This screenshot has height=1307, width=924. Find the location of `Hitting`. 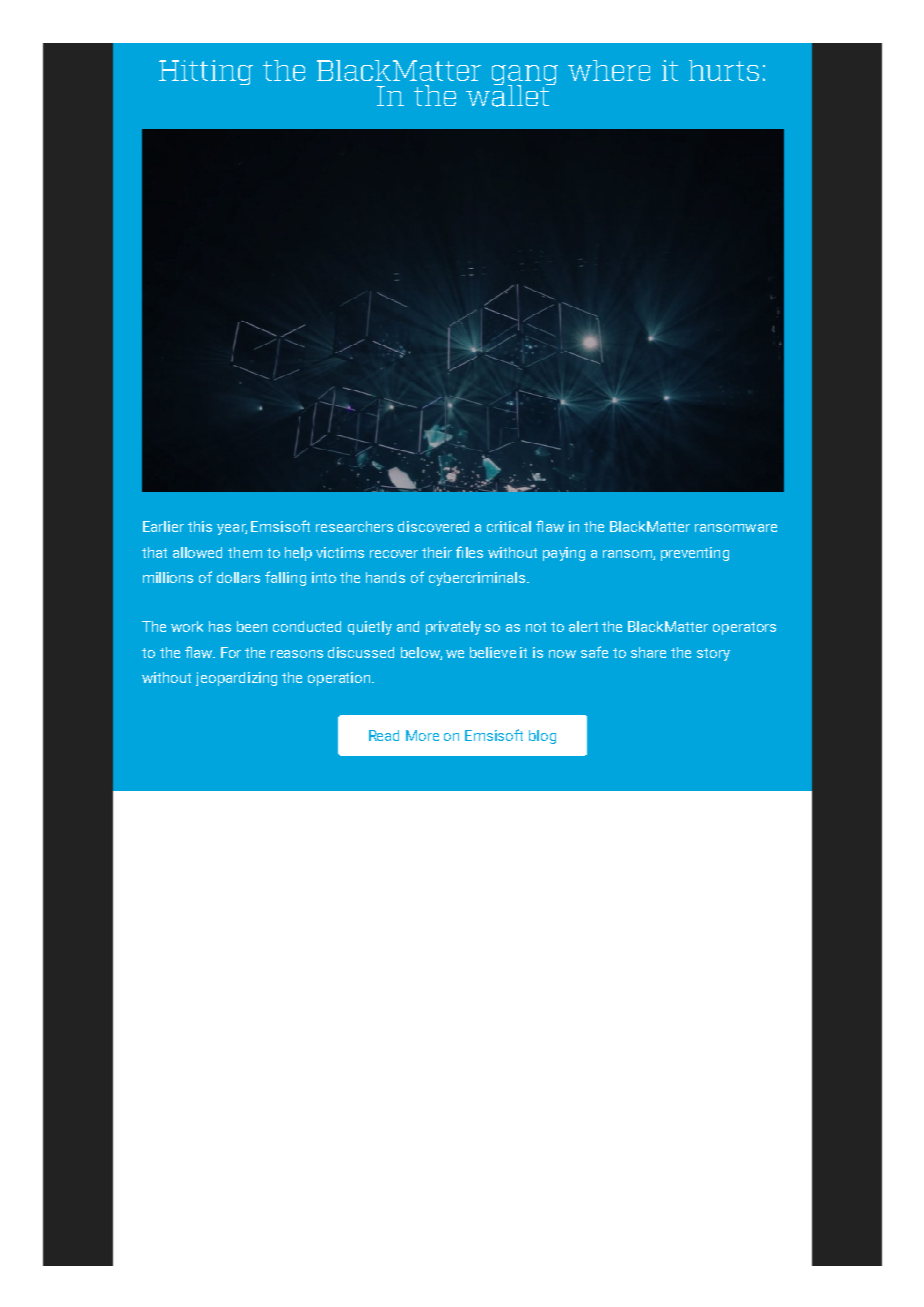

Hitting is located at coordinates (206, 72).
